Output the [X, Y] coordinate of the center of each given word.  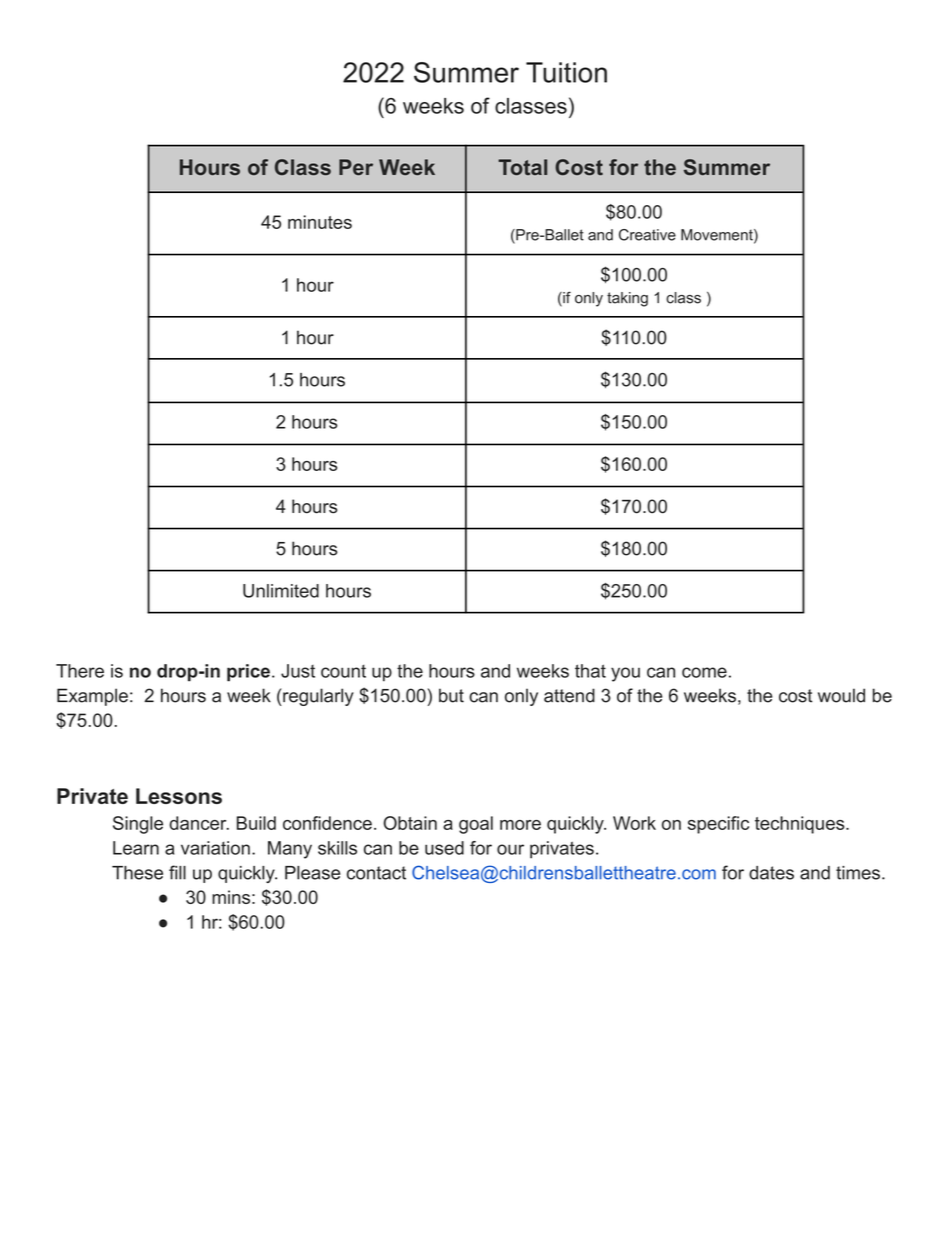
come [704, 672]
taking [627, 299]
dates [771, 873]
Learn [136, 848]
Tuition [566, 72]
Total [522, 167]
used [444, 848]
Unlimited [281, 591]
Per [356, 167]
